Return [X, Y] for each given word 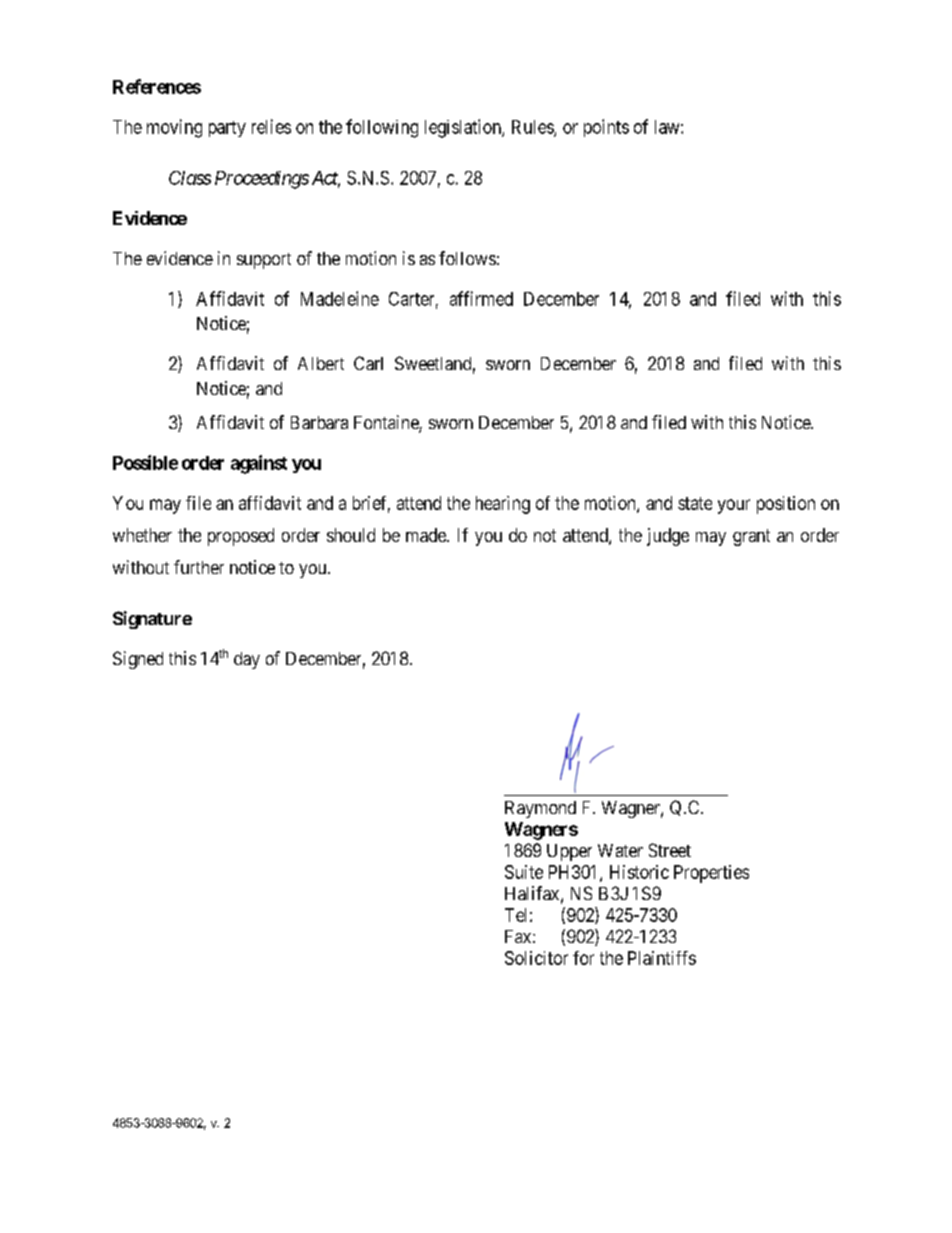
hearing [503, 505]
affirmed [481, 298]
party [227, 129]
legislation [464, 128]
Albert [321, 363]
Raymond [540, 809]
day [247, 660]
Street [670, 850]
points [606, 128]
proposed [241, 537]
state [695, 503]
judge [668, 537]
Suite [524, 872]
